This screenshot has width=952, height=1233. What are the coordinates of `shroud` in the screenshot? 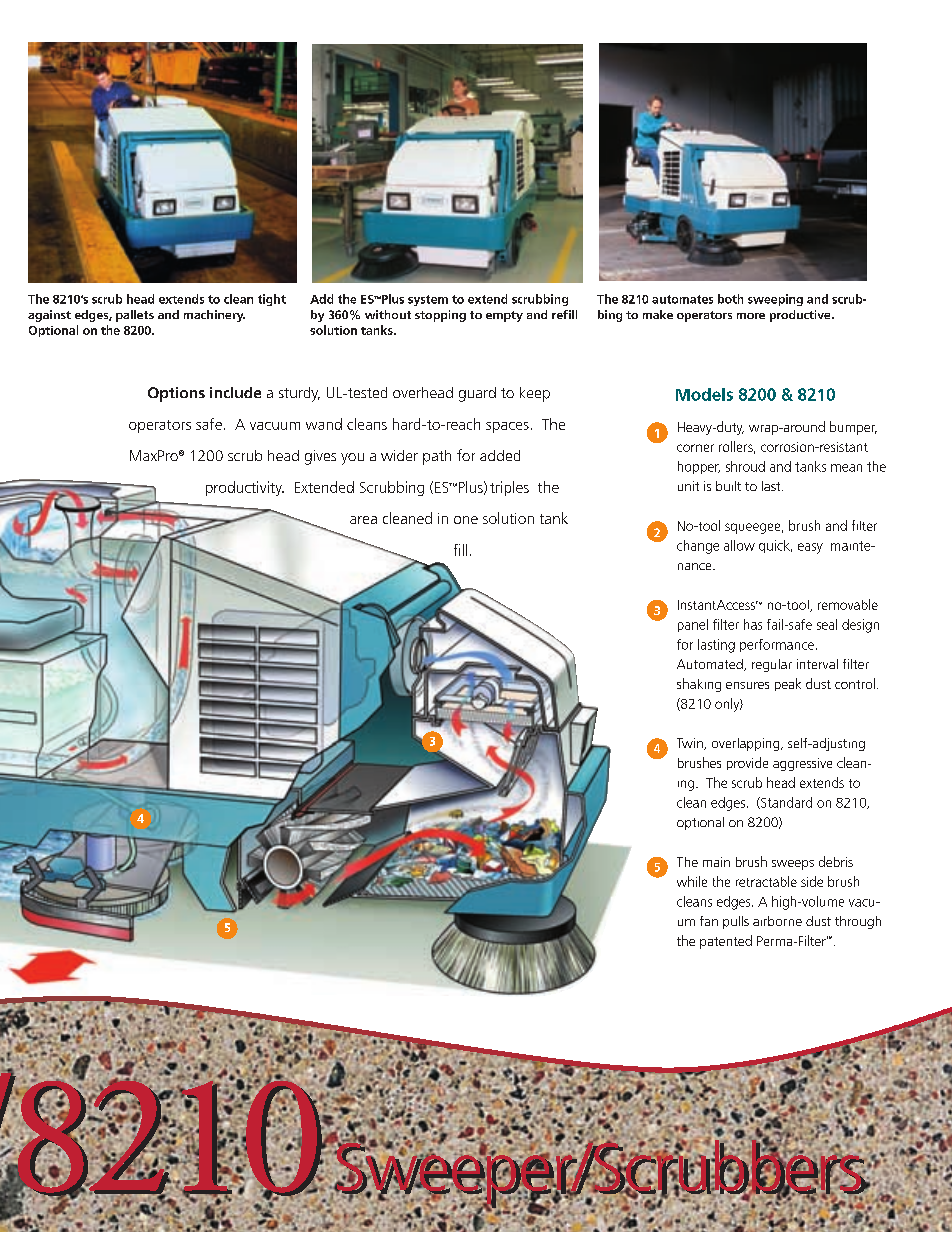 It's located at (745, 466).
